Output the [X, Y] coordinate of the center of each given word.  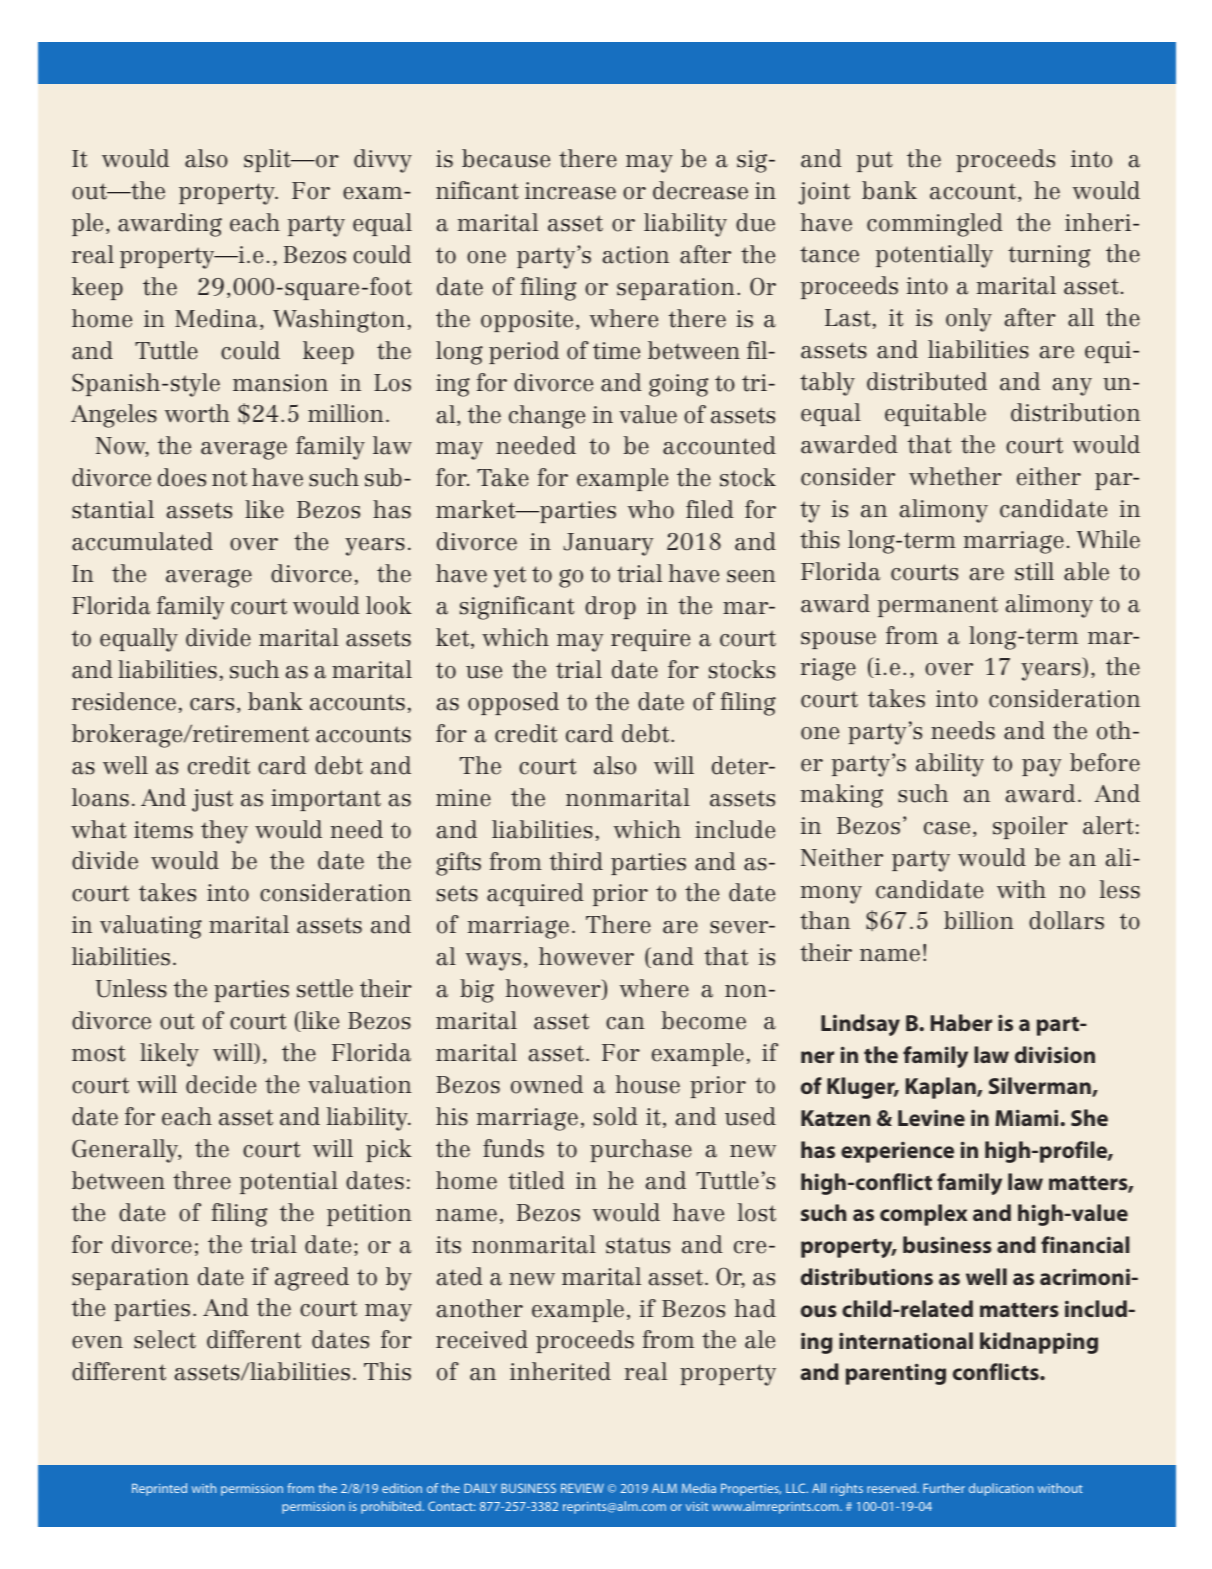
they [224, 832]
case [947, 828]
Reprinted [159, 1489]
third [576, 861]
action [635, 255]
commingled [935, 225]
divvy [383, 161]
